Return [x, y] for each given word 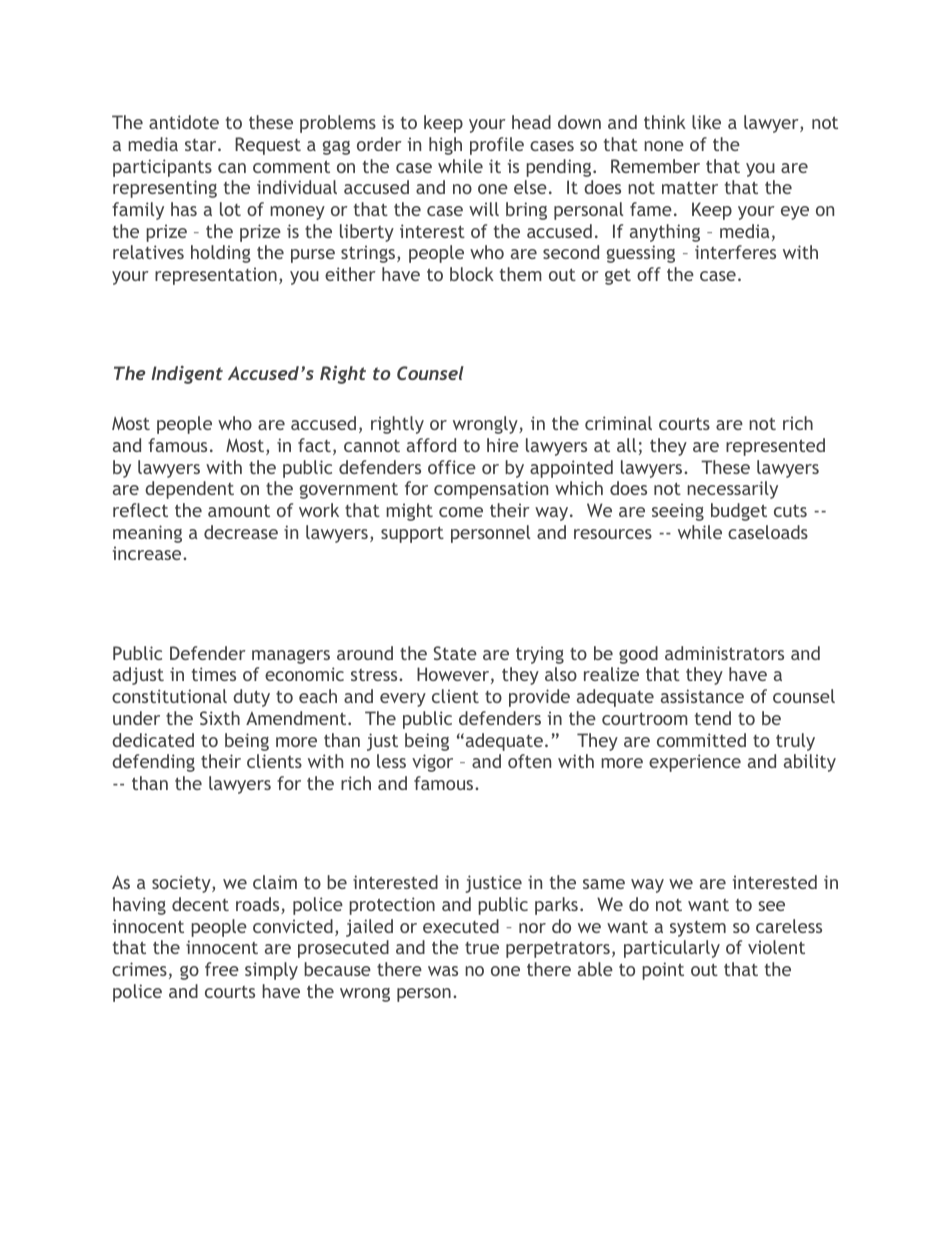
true [482, 948]
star [202, 145]
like [706, 122]
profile [497, 146]
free [222, 969]
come [461, 512]
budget [739, 512]
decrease [241, 532]
